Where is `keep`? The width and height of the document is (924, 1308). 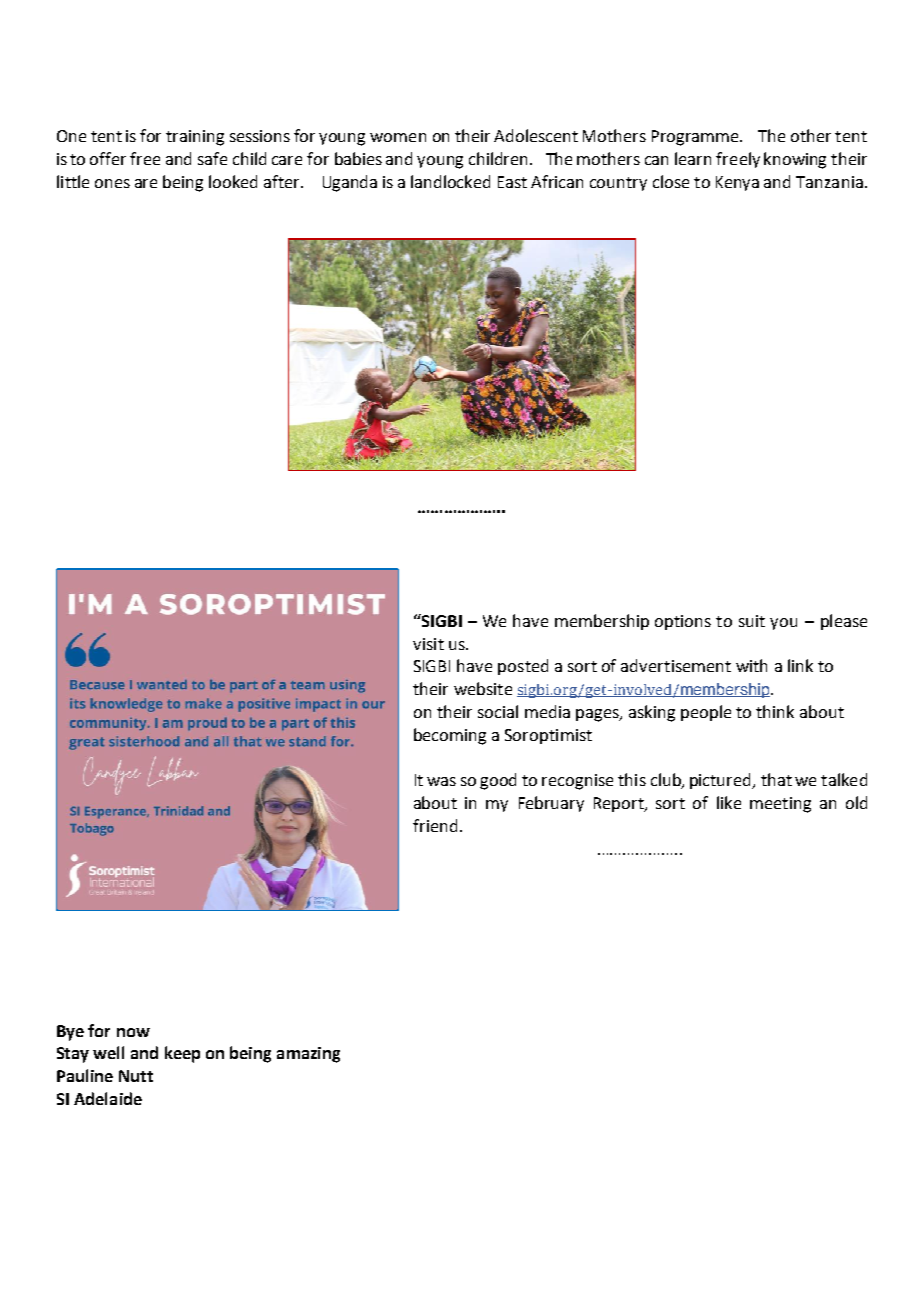 keep is located at coordinates (182, 1054).
